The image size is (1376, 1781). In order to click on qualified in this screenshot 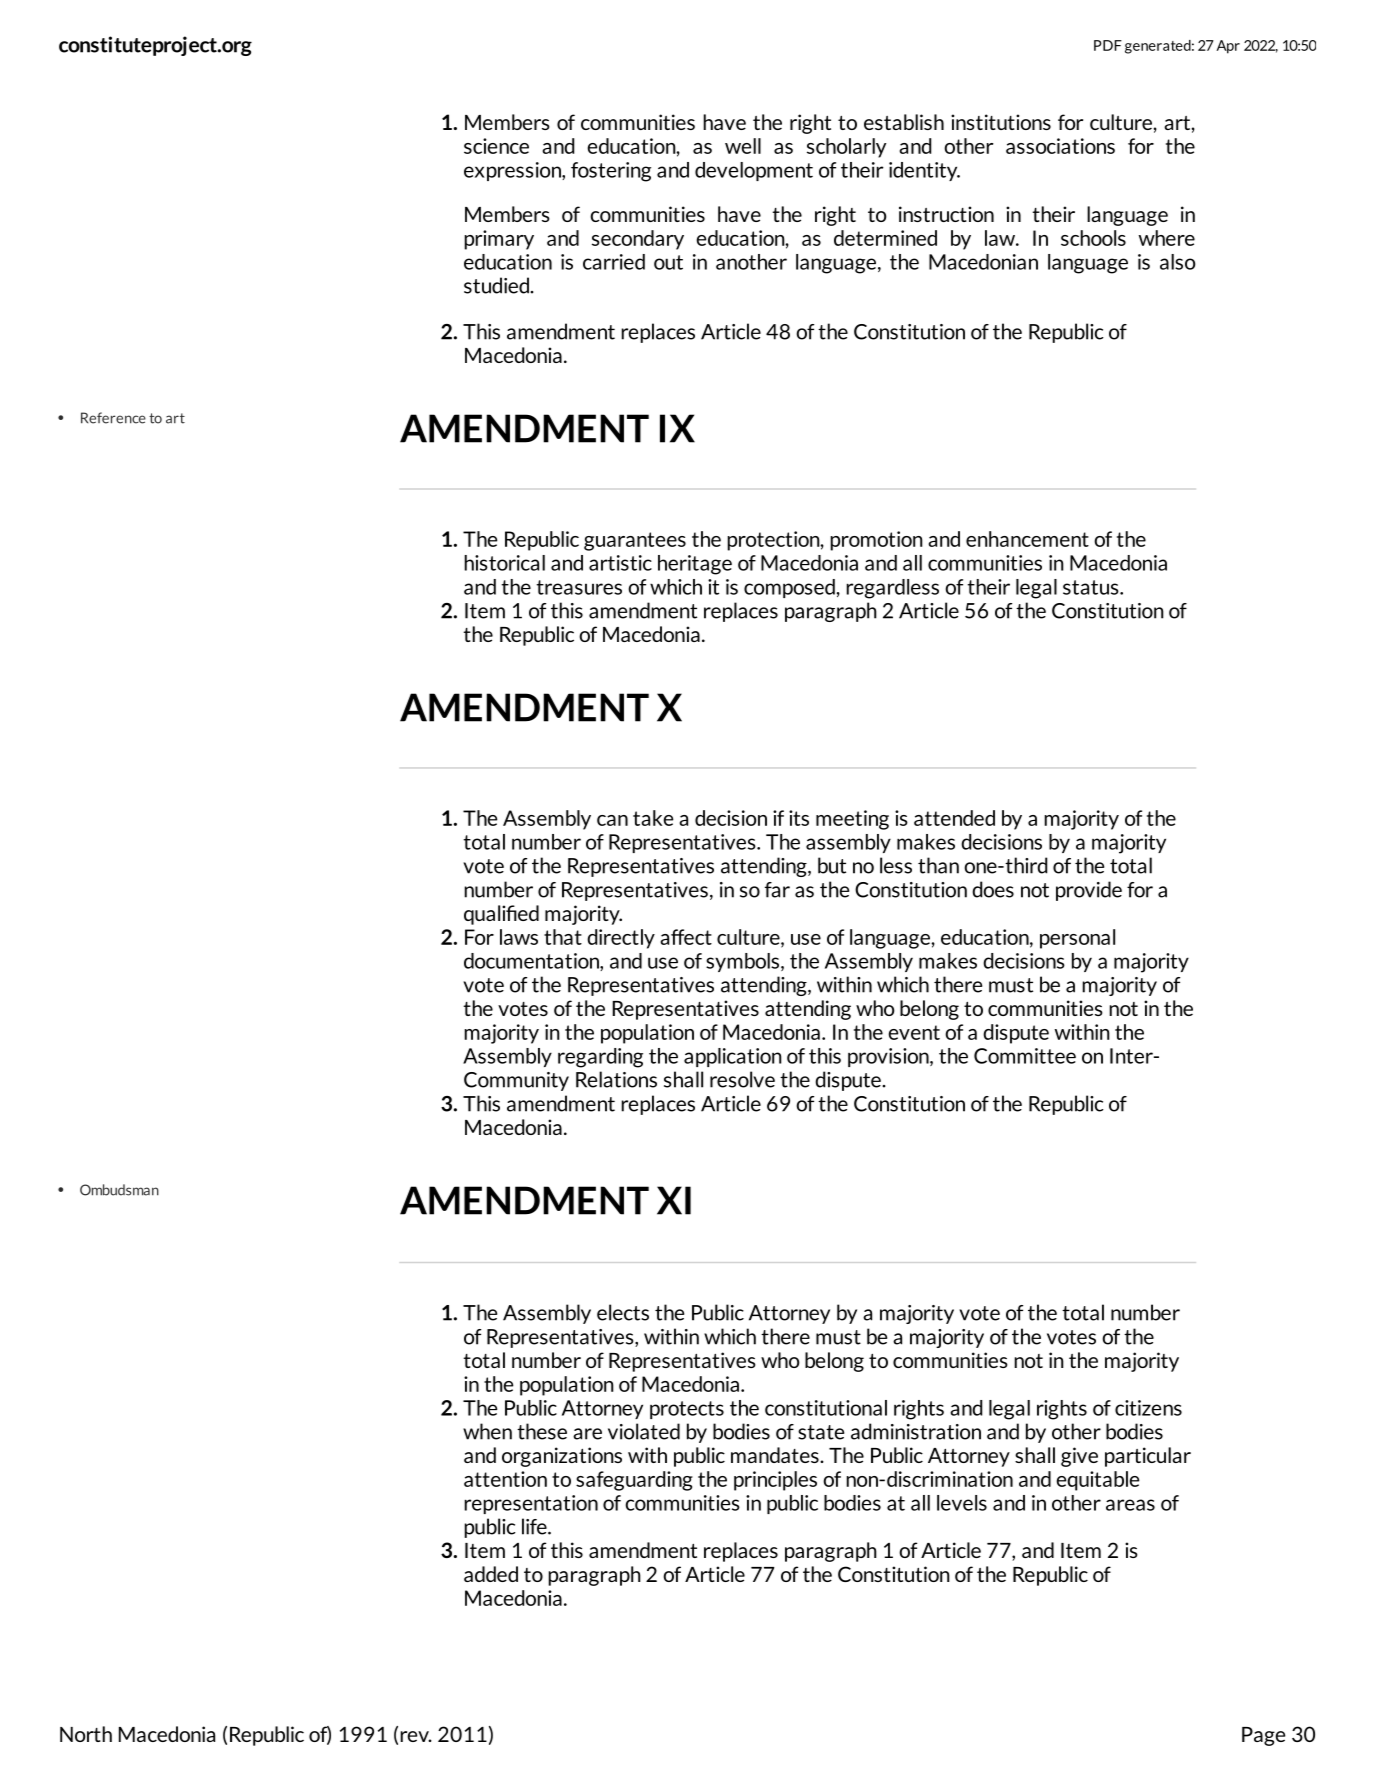, I will do `click(501, 915)`.
